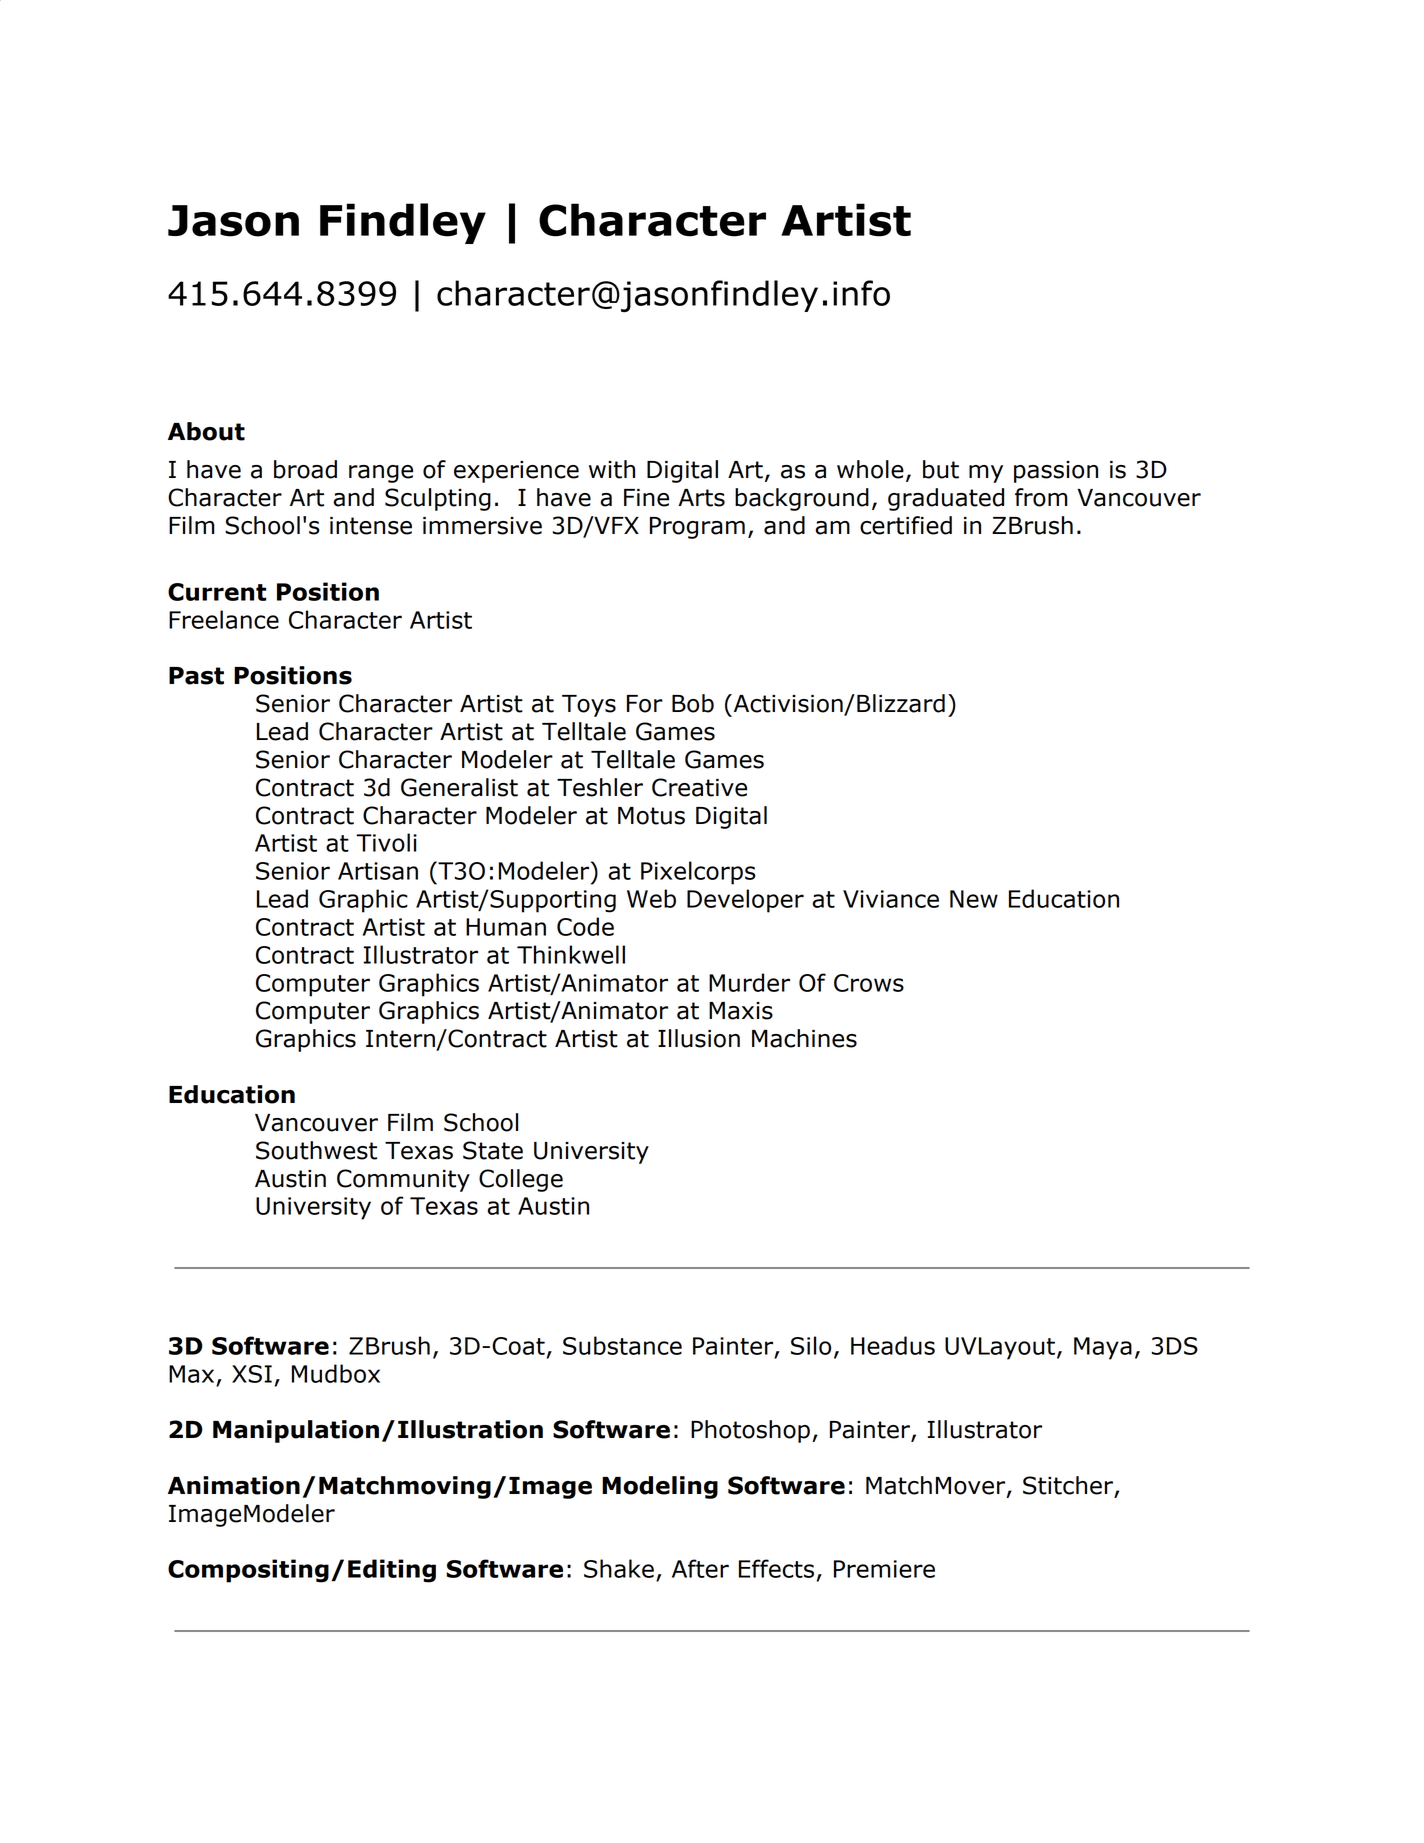  Describe the element at coordinates (612, 469) in the image. I see `with` at that location.
